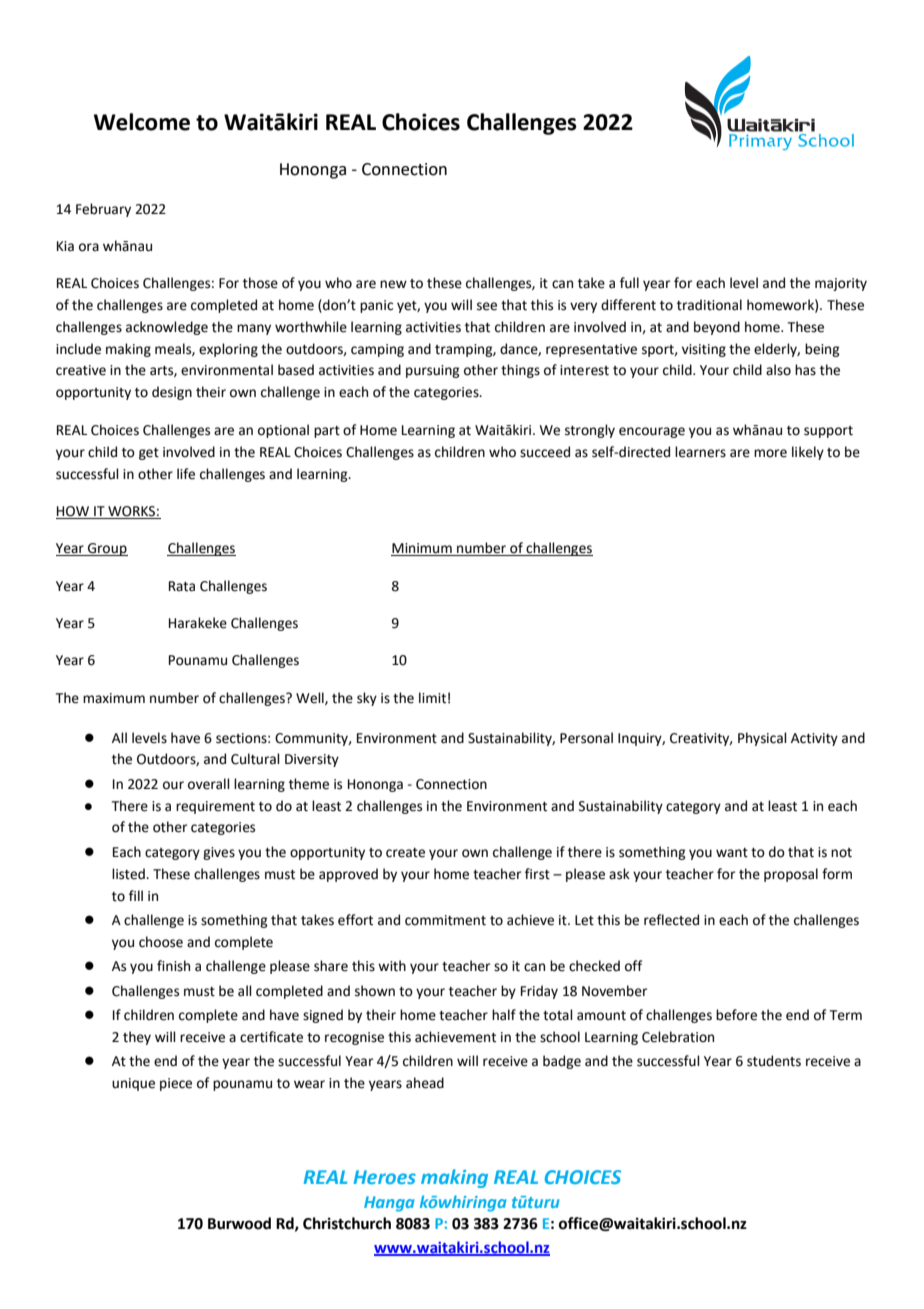 This screenshot has height=1309, width=924. I want to click on students, so click(774, 1061).
